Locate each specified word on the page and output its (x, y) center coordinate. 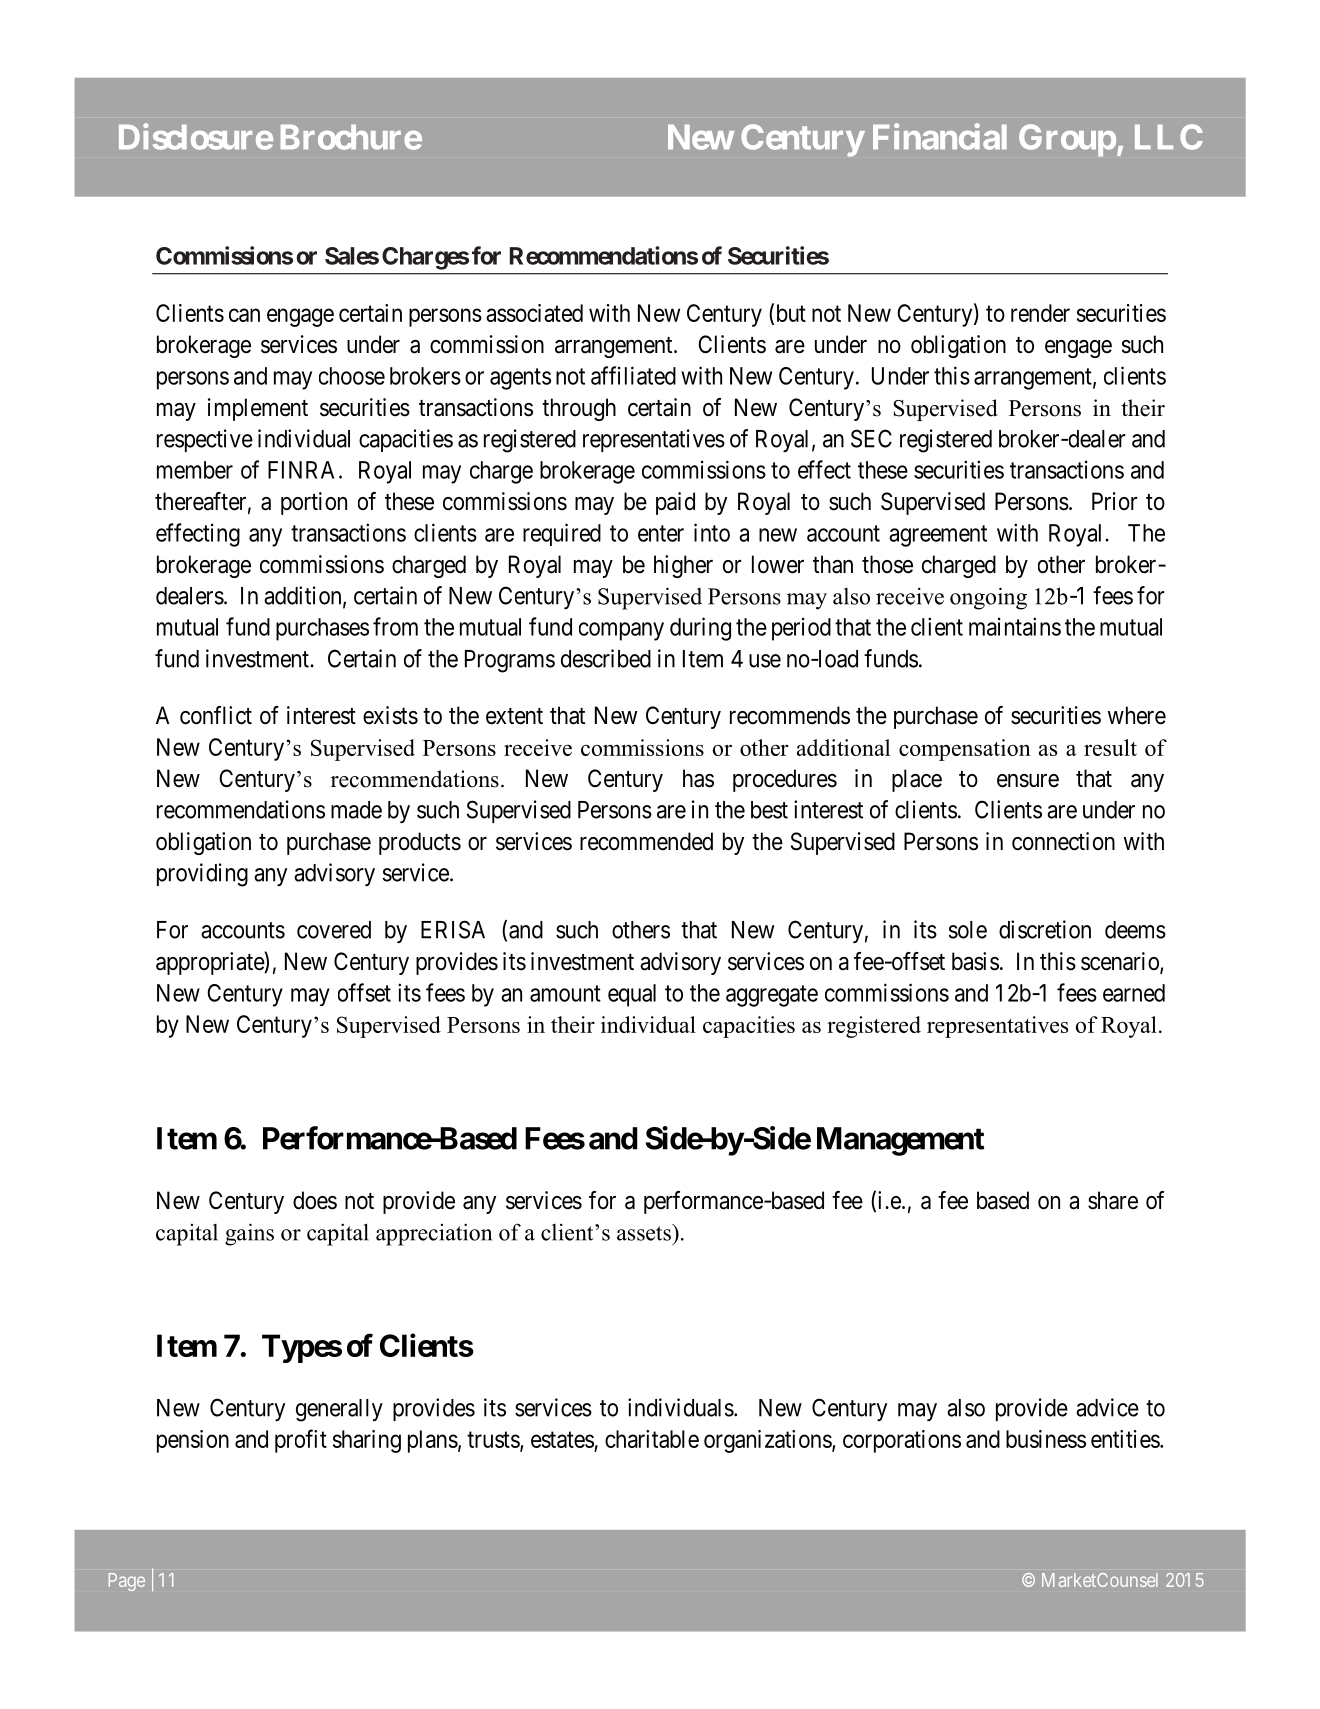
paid (675, 503)
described (606, 658)
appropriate (210, 963)
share (1113, 1200)
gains (249, 1234)
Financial (940, 136)
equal (632, 995)
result (1110, 747)
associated (534, 313)
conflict (216, 715)
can (244, 315)
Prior (1115, 501)
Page (127, 1582)
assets (645, 1232)
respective (205, 440)
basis (975, 961)
